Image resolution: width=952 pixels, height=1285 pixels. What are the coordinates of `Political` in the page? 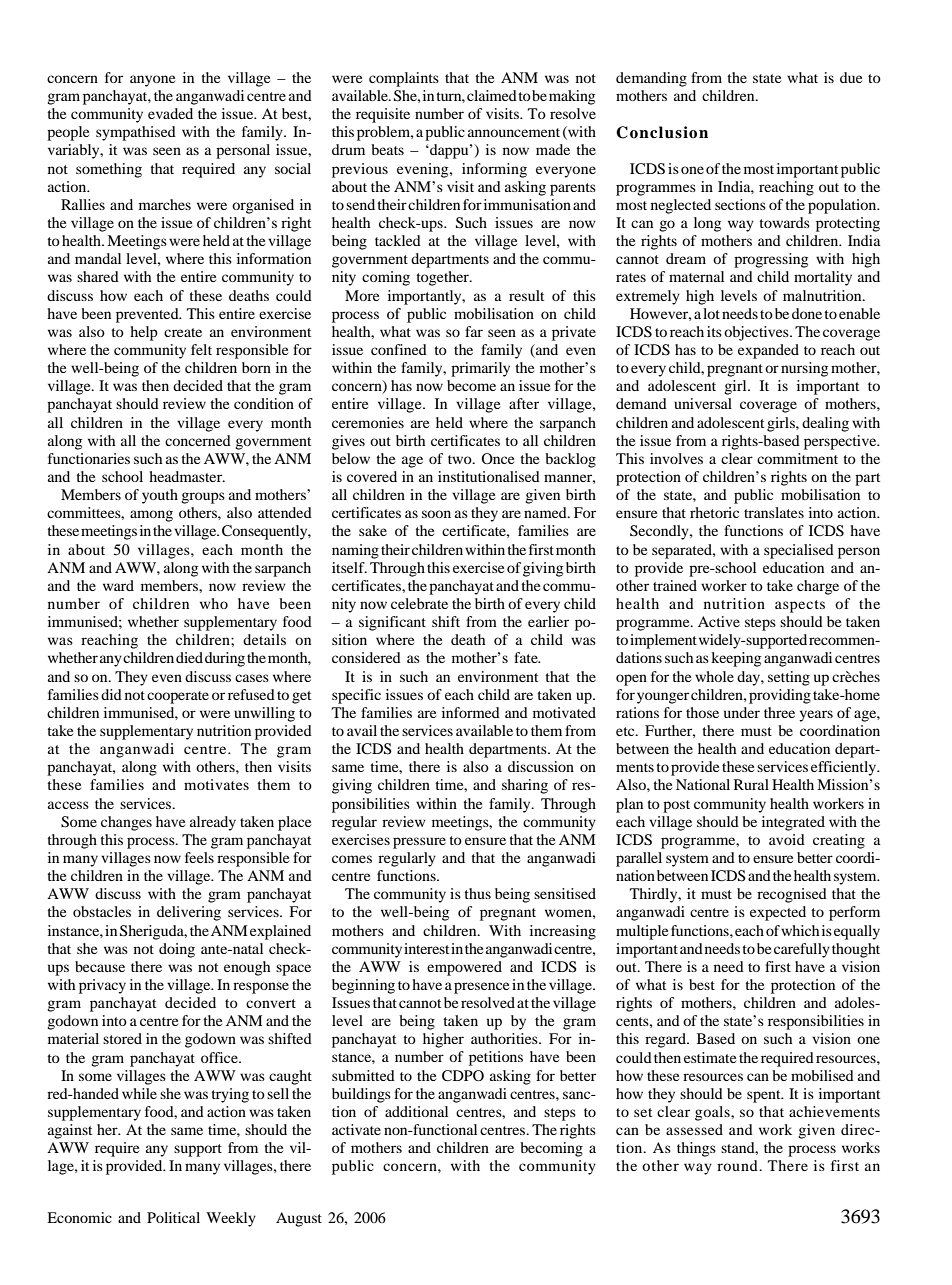 It's located at (173, 1217).
